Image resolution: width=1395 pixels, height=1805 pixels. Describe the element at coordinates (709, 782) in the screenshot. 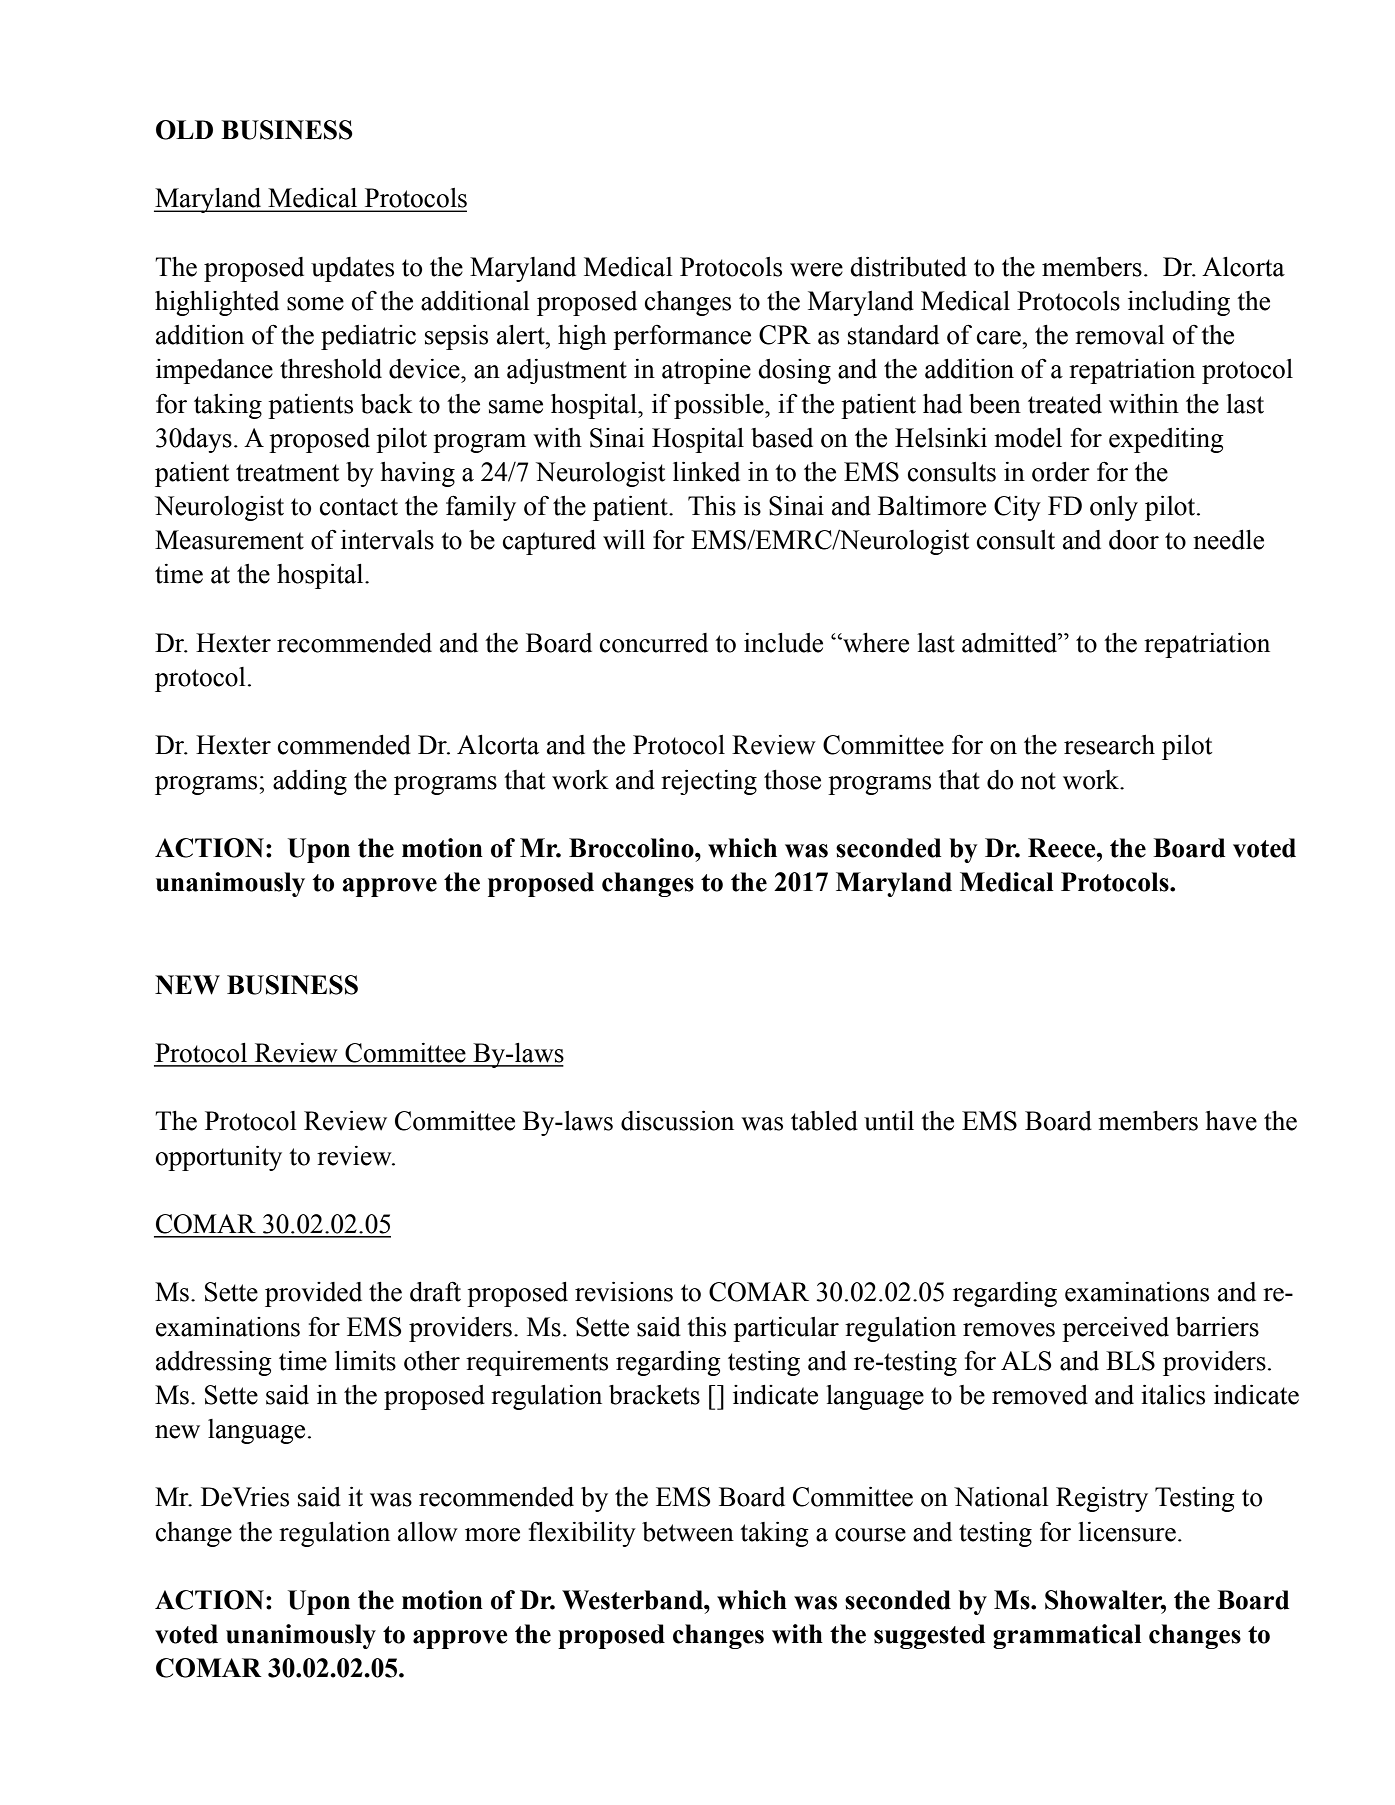

I see `rejecting` at that location.
